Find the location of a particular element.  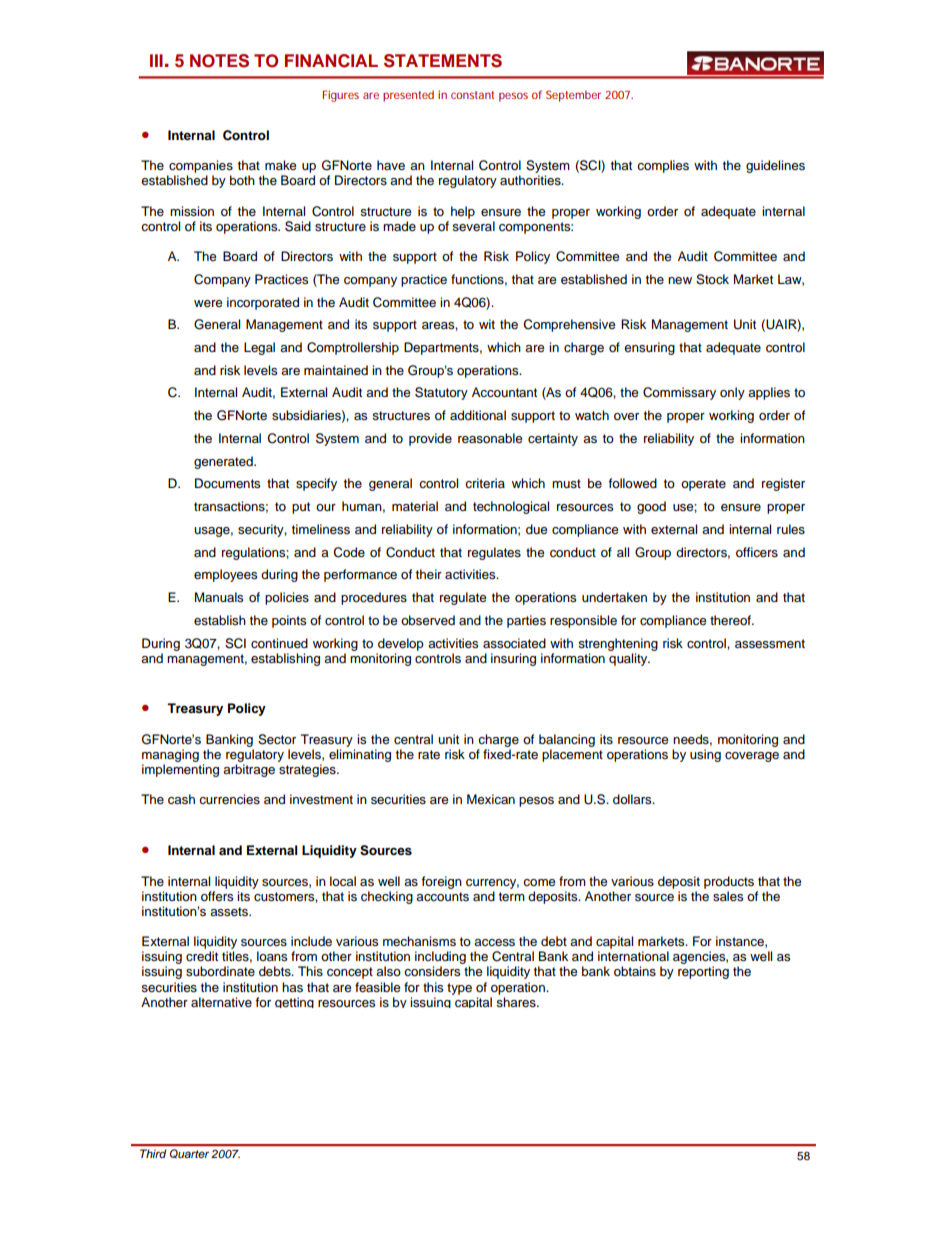

Mexican is located at coordinates (491, 799).
